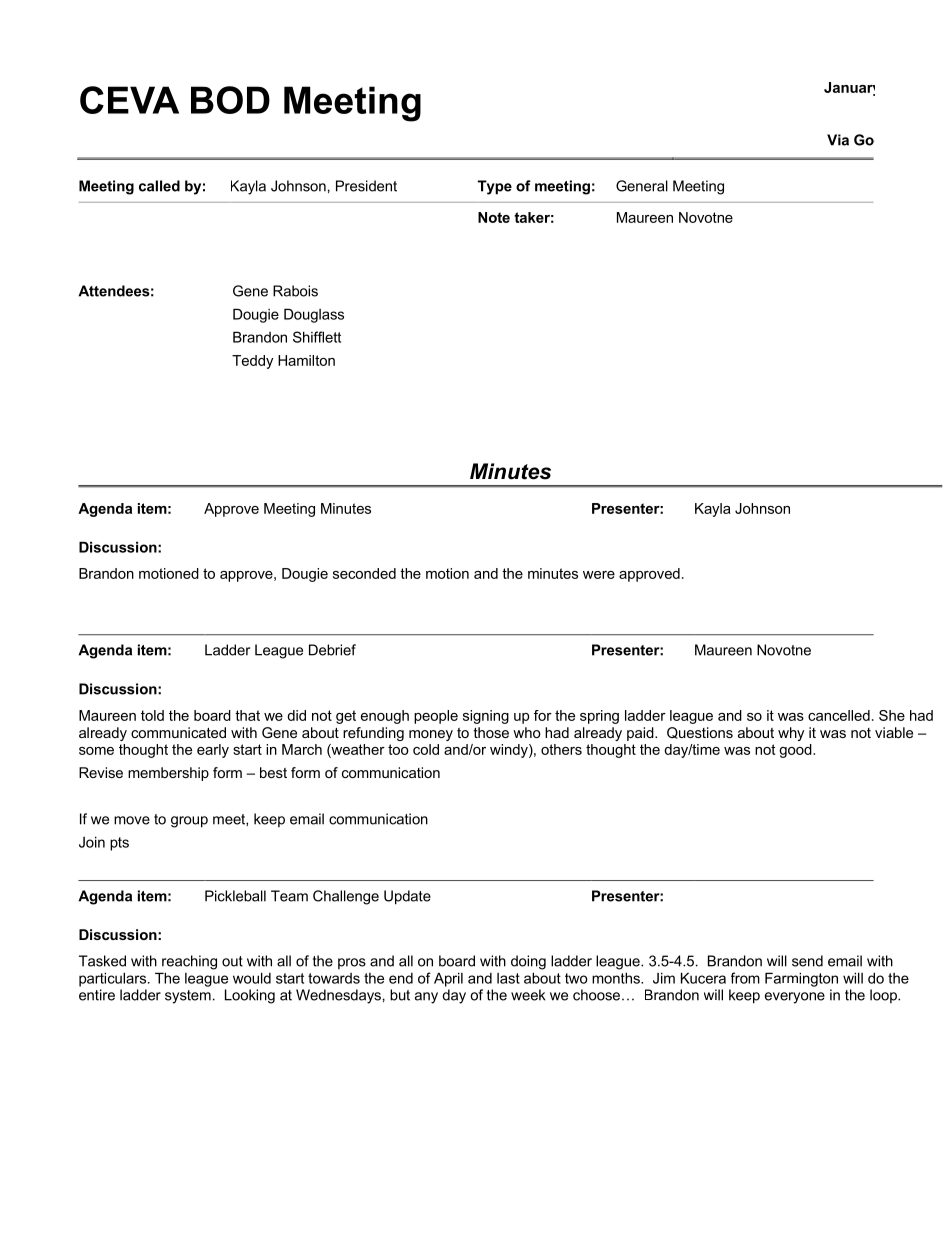 Image resolution: width=952 pixels, height=1233 pixels. Describe the element at coordinates (495, 187) in the document. I see `Type` at that location.
